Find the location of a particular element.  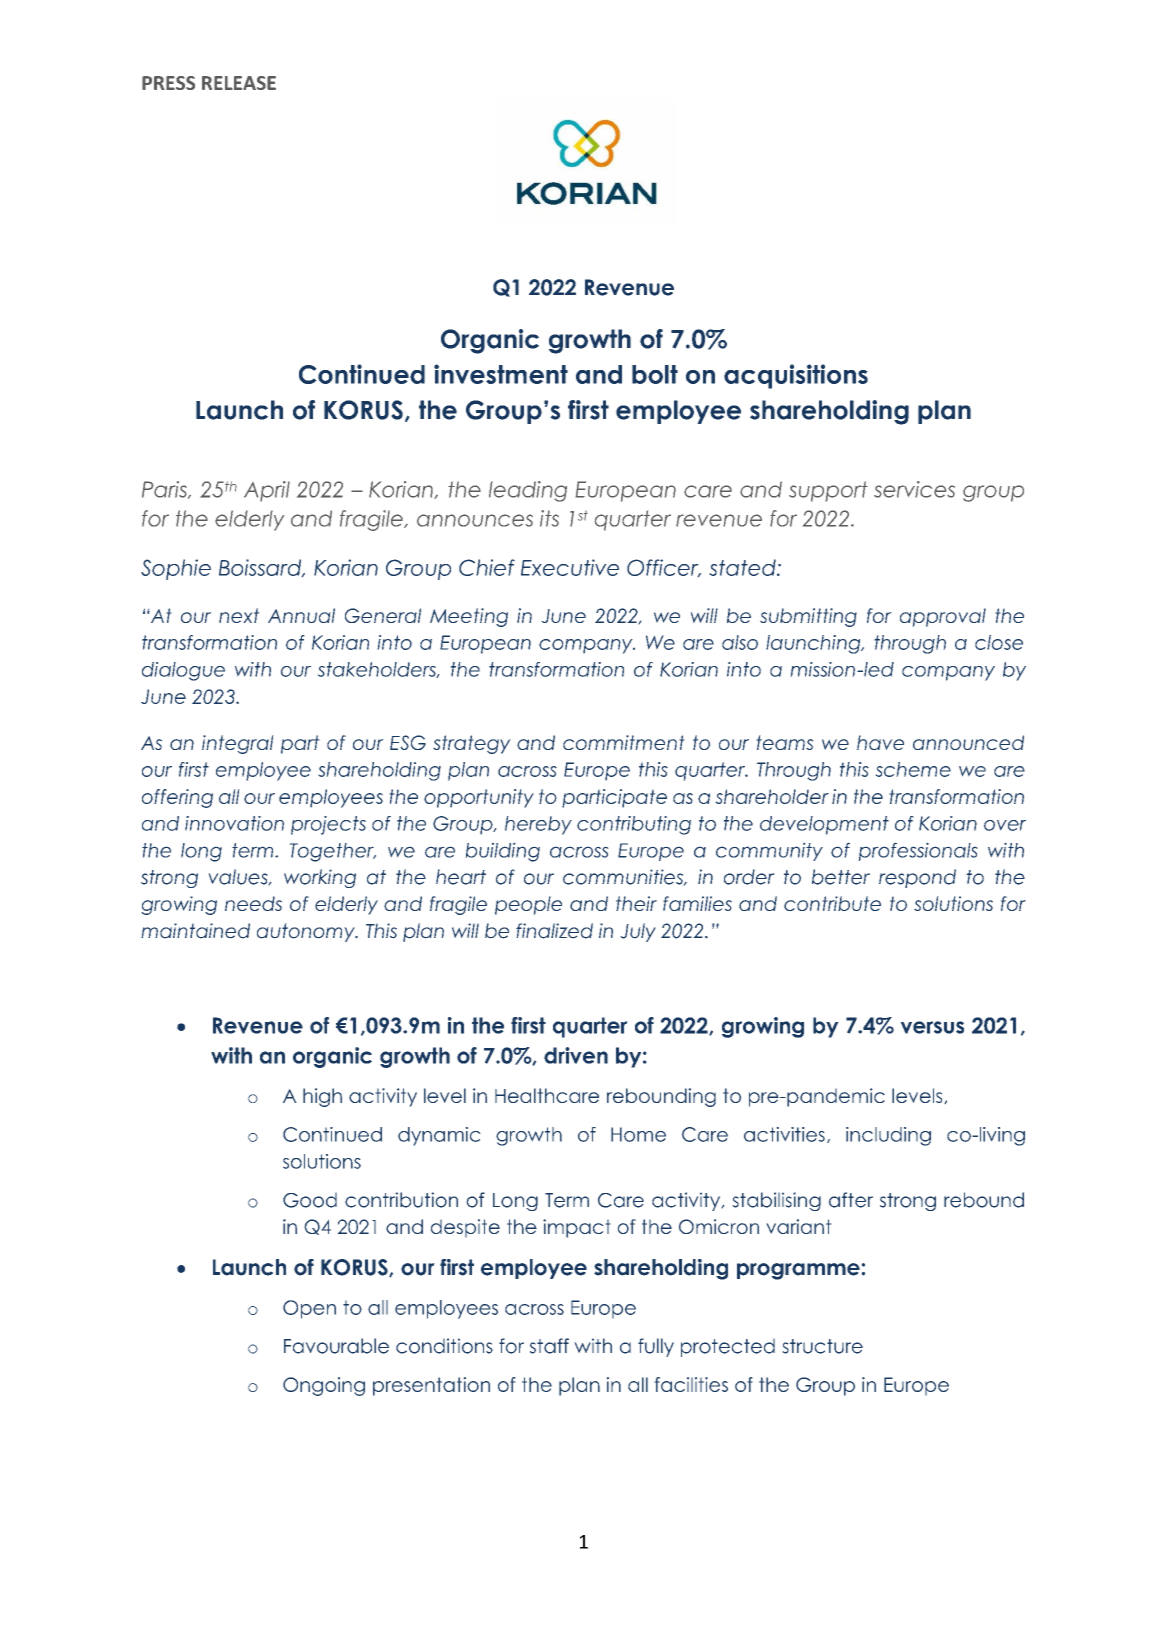

bolt is located at coordinates (655, 374).
